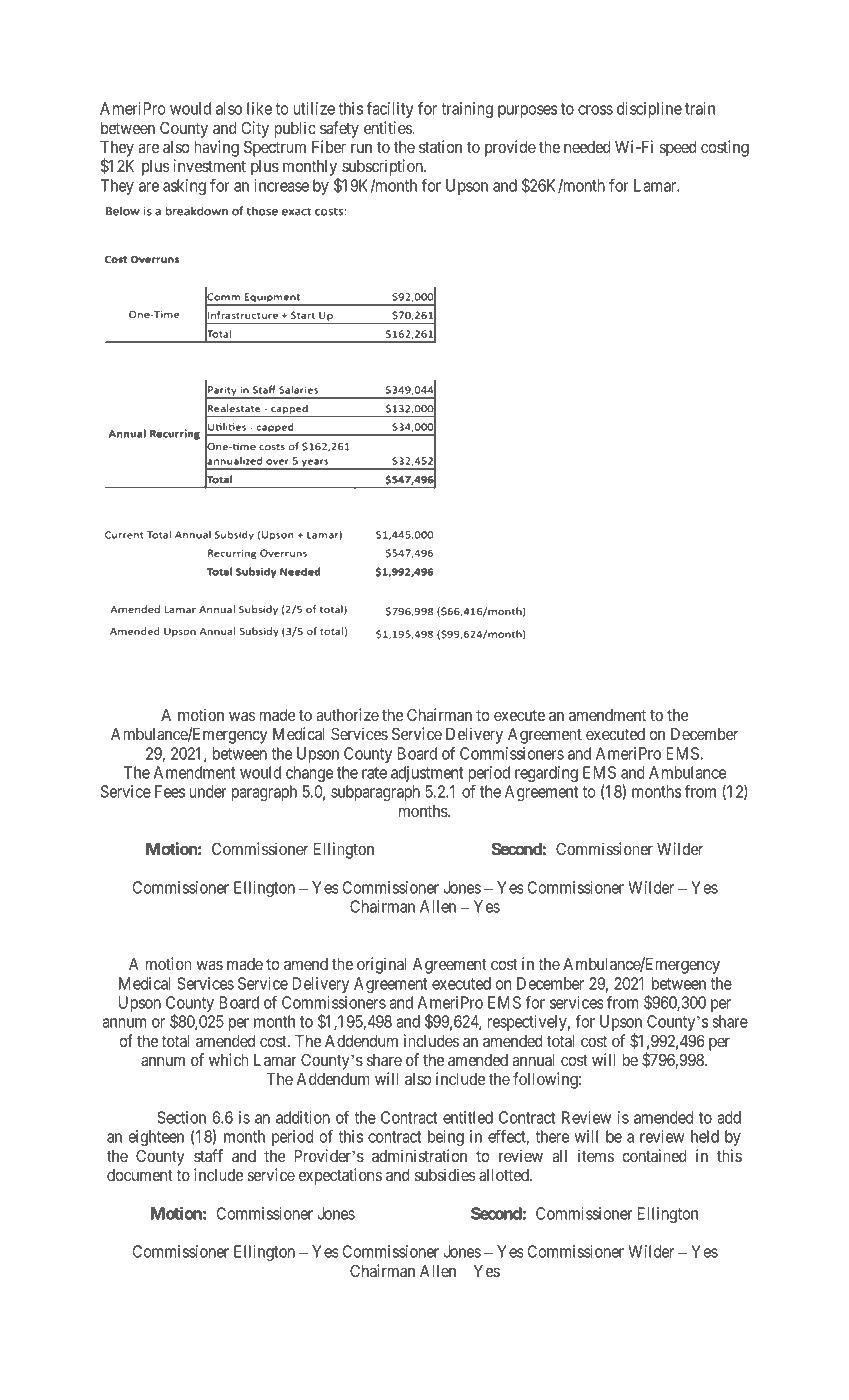 Image resolution: width=849 pixels, height=1400 pixels. Describe the element at coordinates (207, 791) in the document. I see `under` at that location.
